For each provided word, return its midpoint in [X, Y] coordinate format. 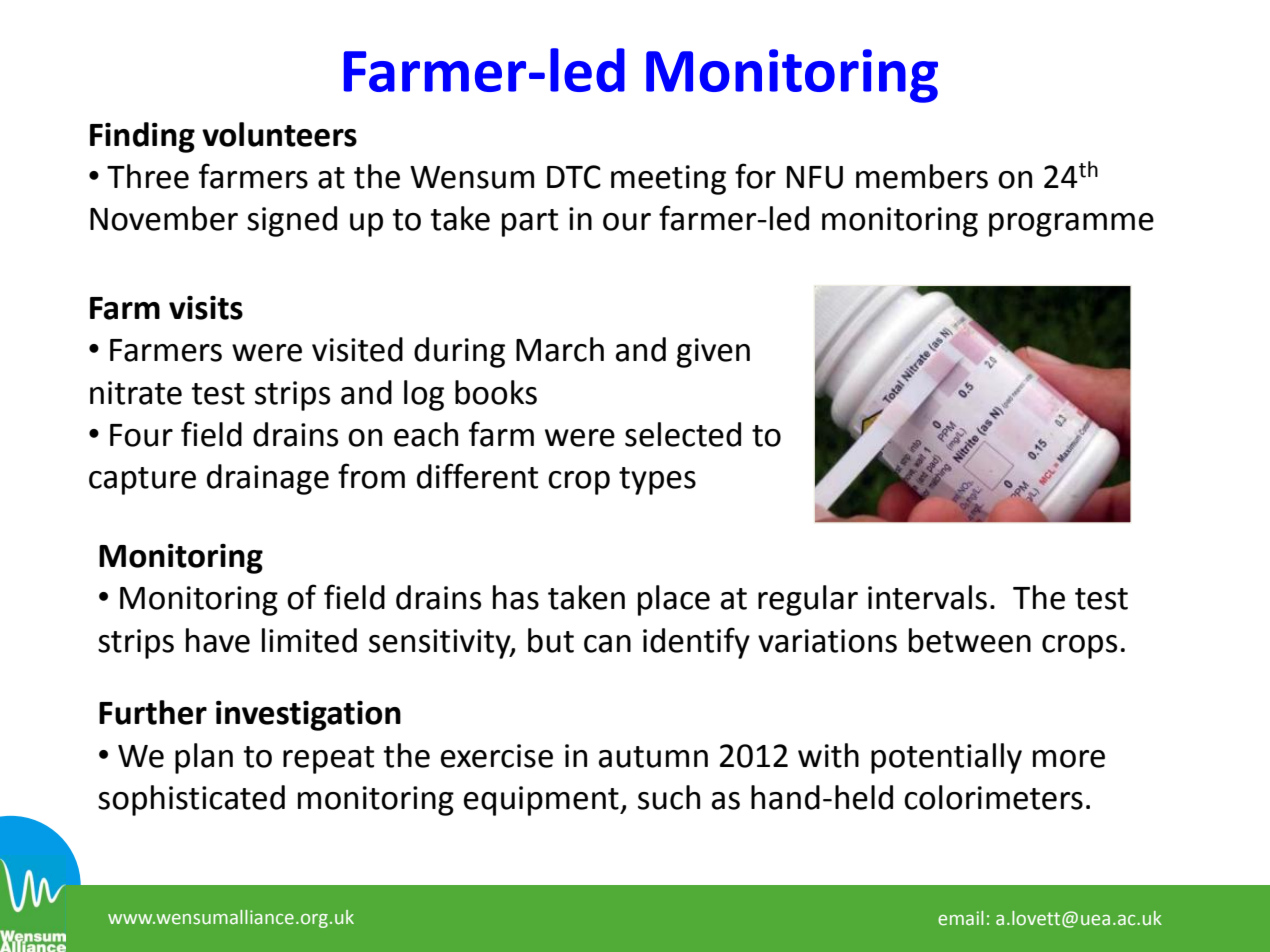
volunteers [279, 134]
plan [204, 758]
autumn [653, 757]
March [560, 349]
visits [206, 308]
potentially [946, 758]
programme [1071, 225]
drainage [268, 479]
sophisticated [191, 800]
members [922, 176]
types [657, 481]
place [674, 600]
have [218, 640]
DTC [574, 177]
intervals [927, 597]
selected [683, 434]
